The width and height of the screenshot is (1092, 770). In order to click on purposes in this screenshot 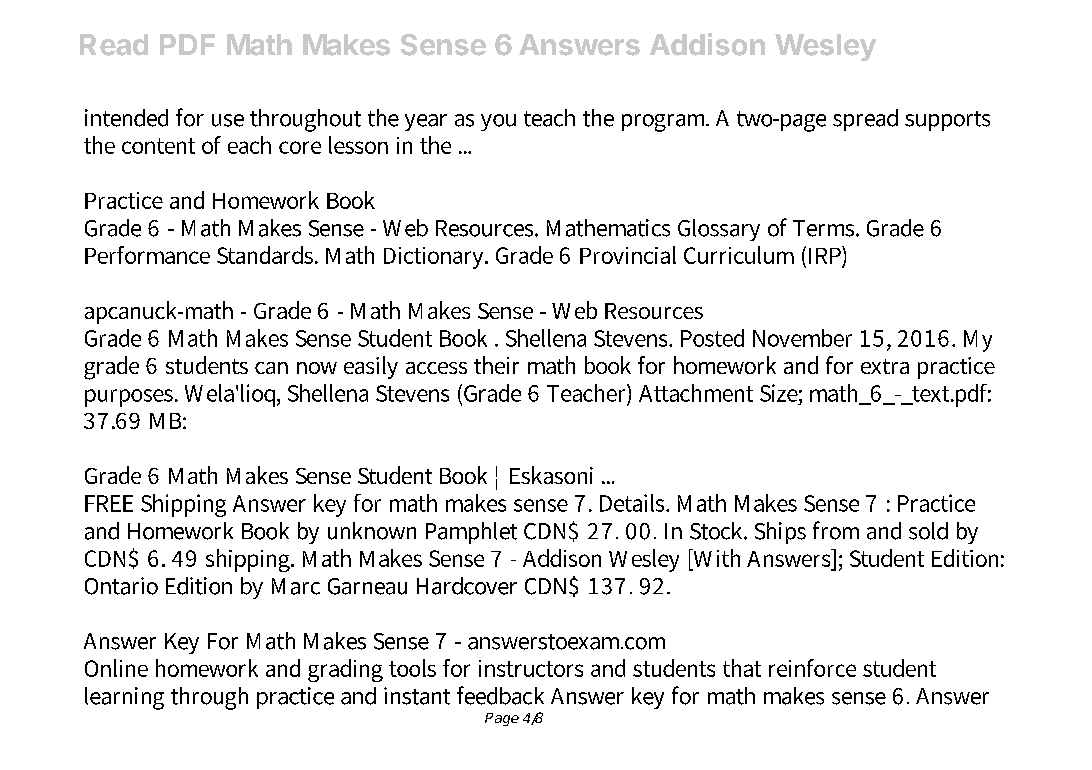, I will do `click(130, 398)`.
